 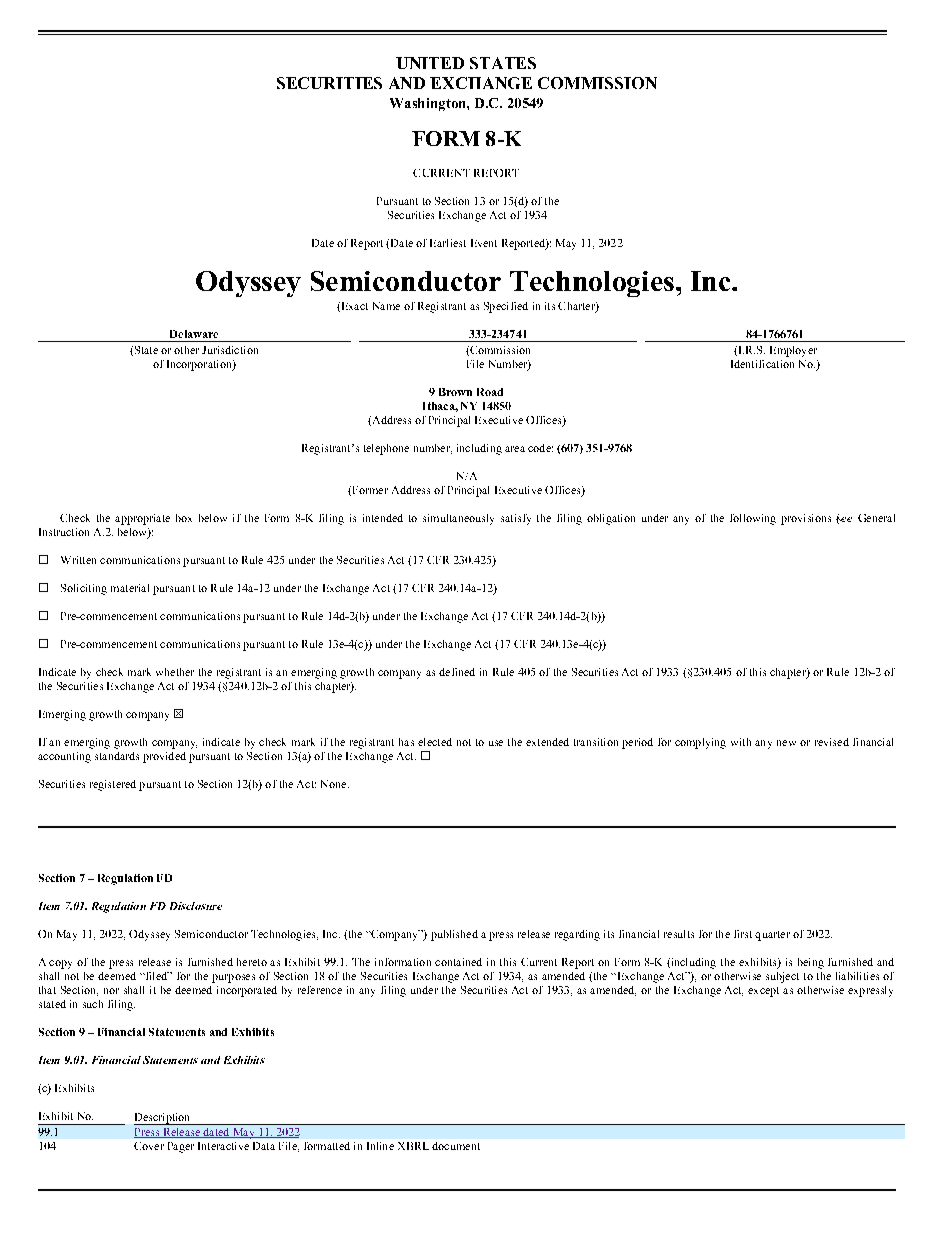 I want to click on Event, so click(x=484, y=243).
